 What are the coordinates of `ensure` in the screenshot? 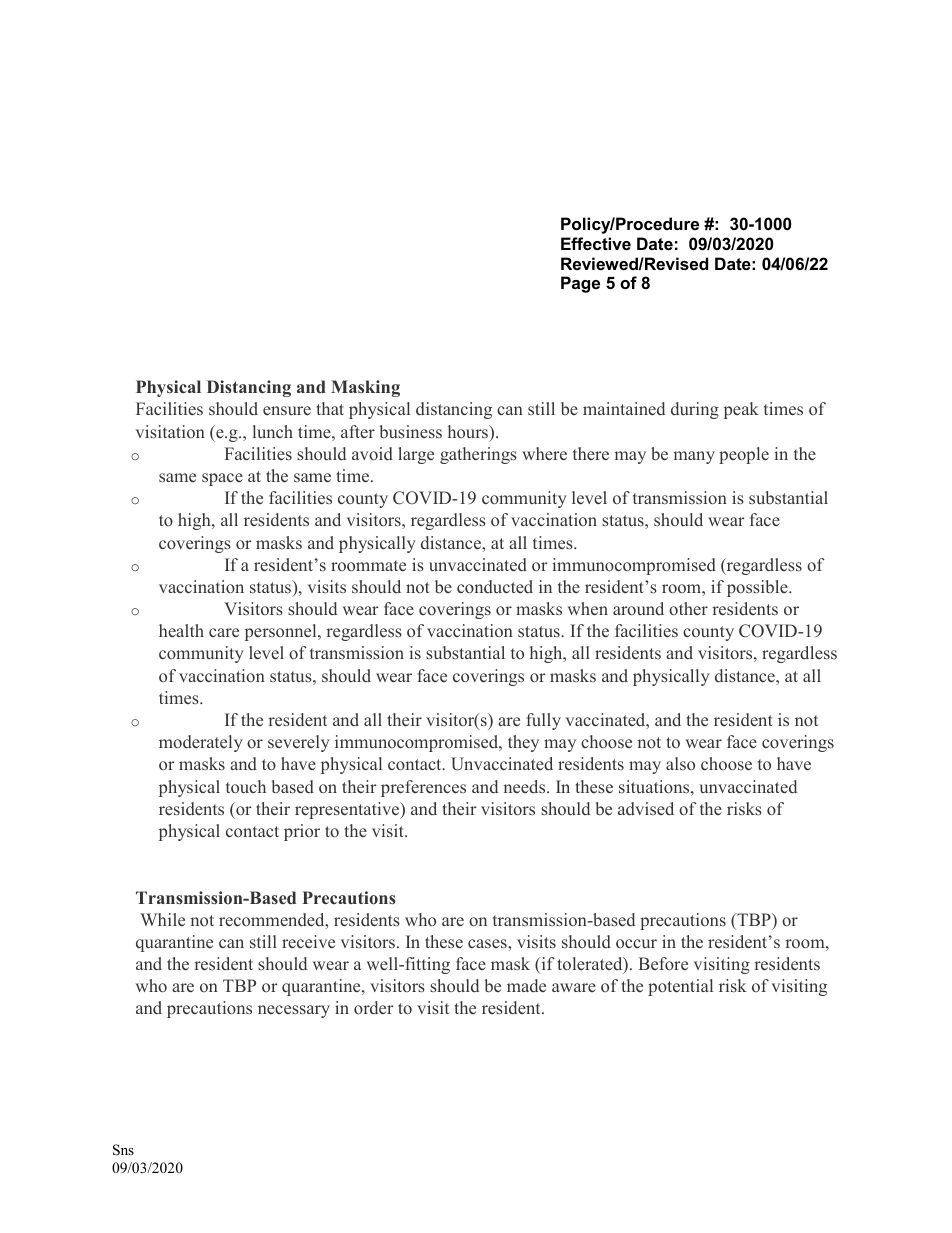 It's located at (287, 411).
